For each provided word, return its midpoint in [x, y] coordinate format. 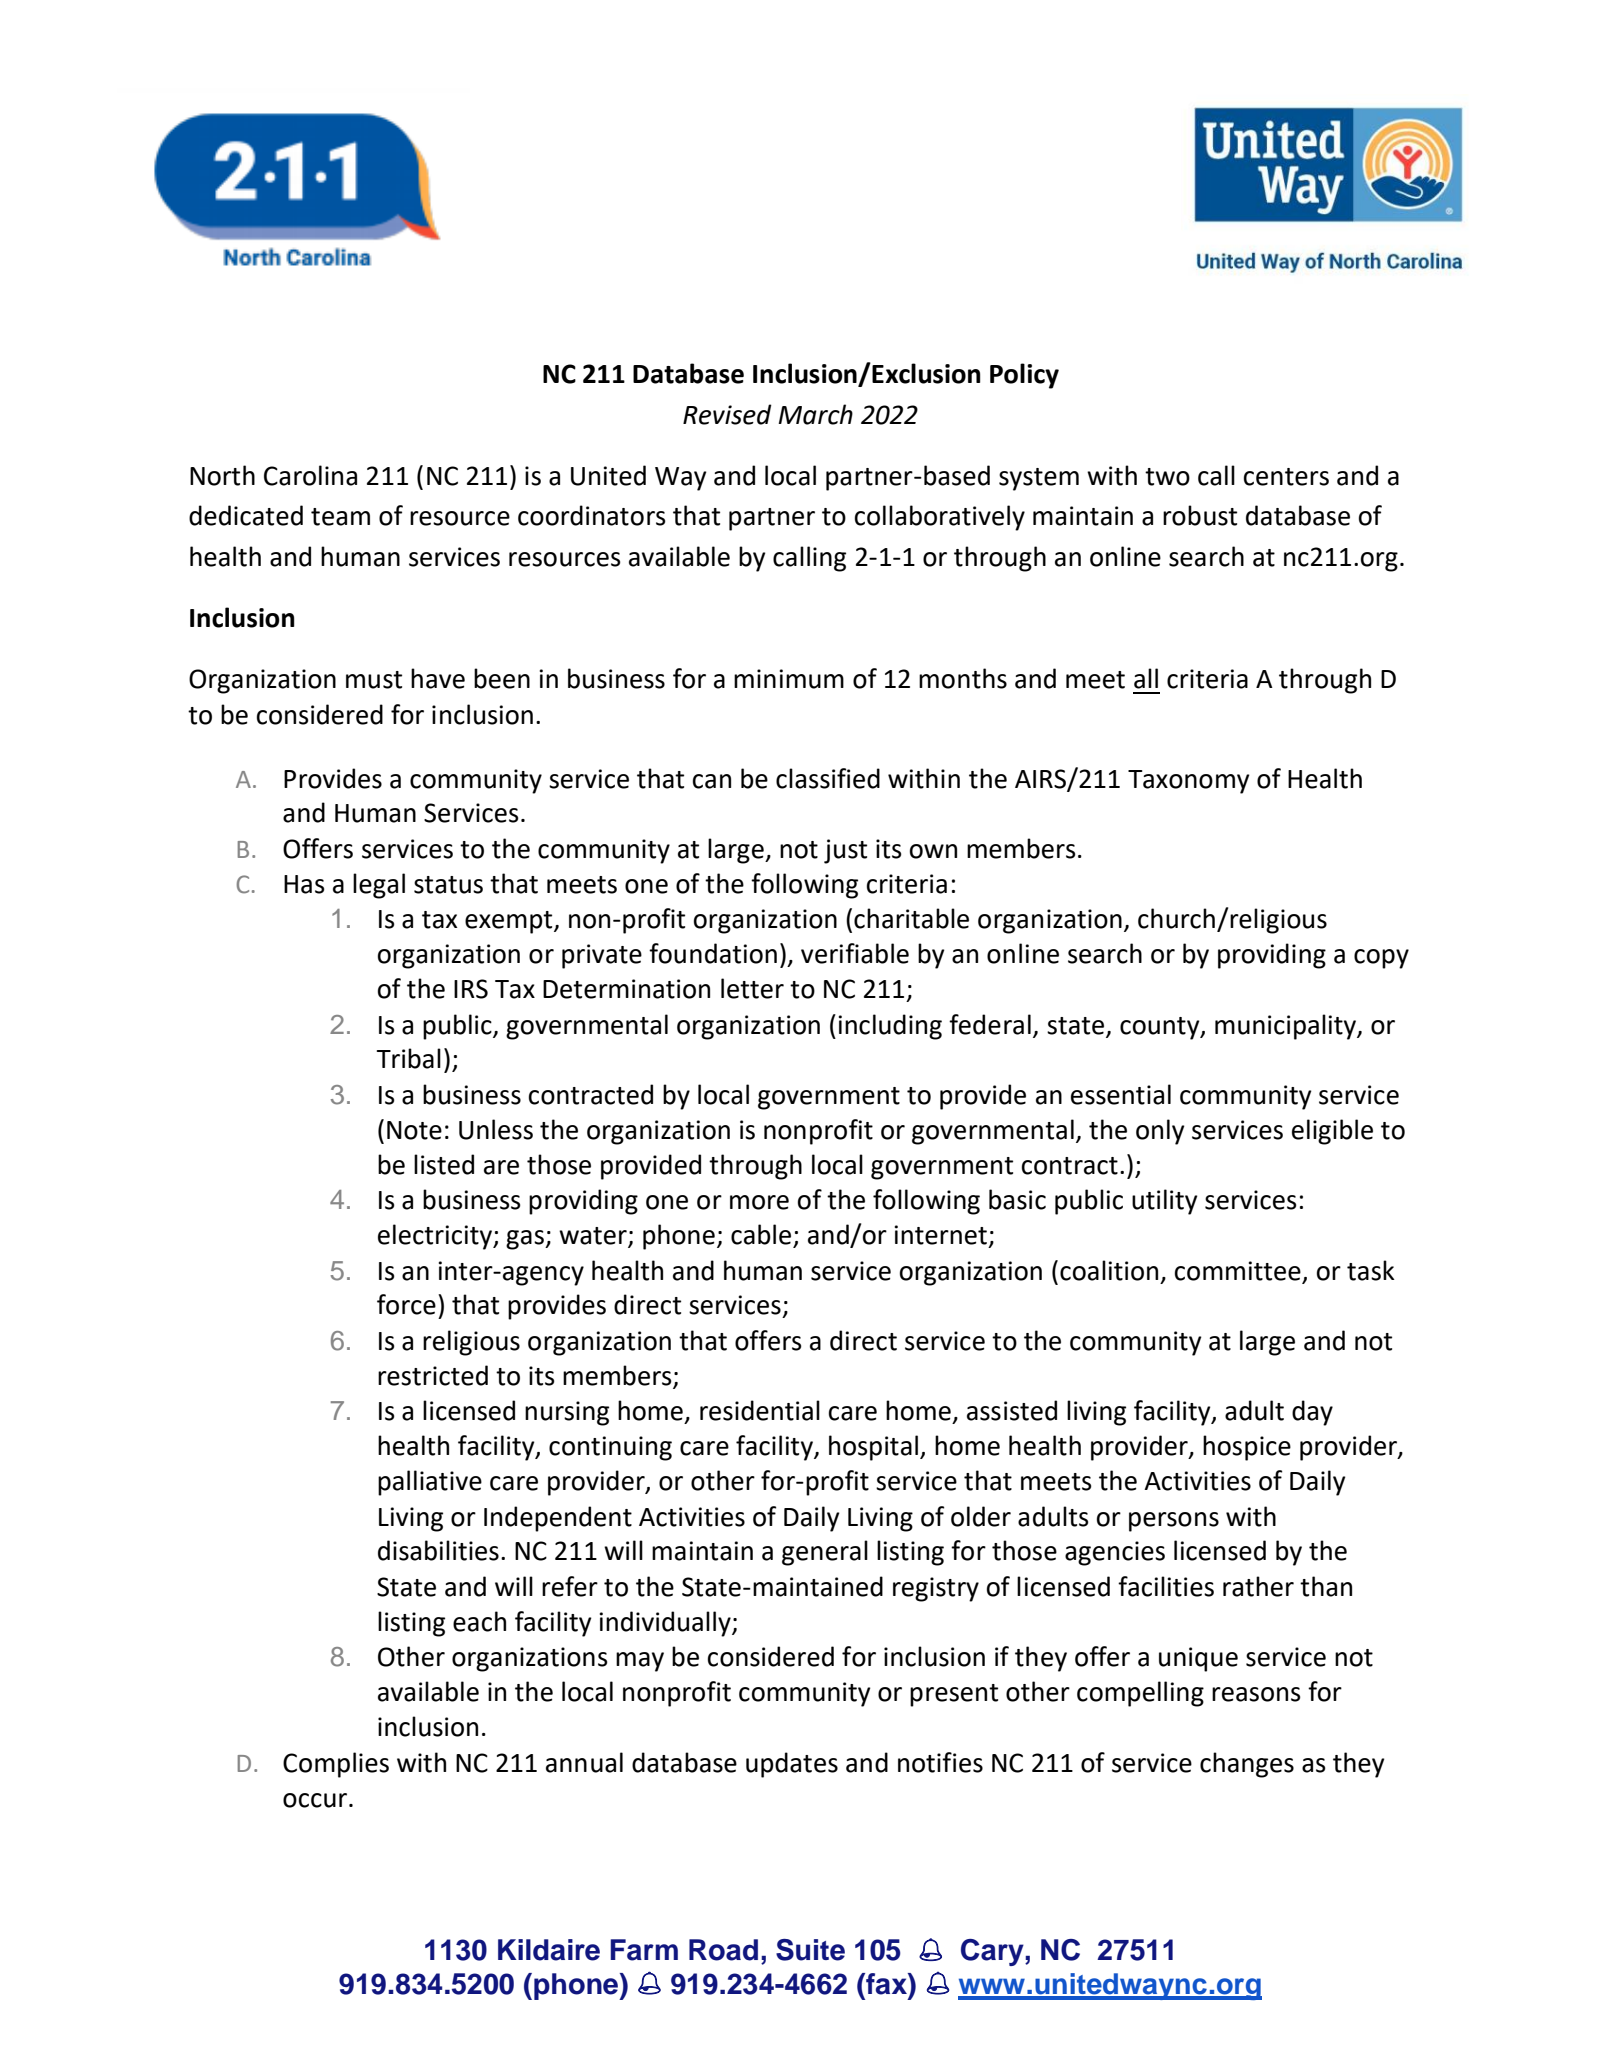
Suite [810, 1950]
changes [1247, 1765]
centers [1286, 477]
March [815, 414]
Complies [336, 1765]
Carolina [310, 475]
